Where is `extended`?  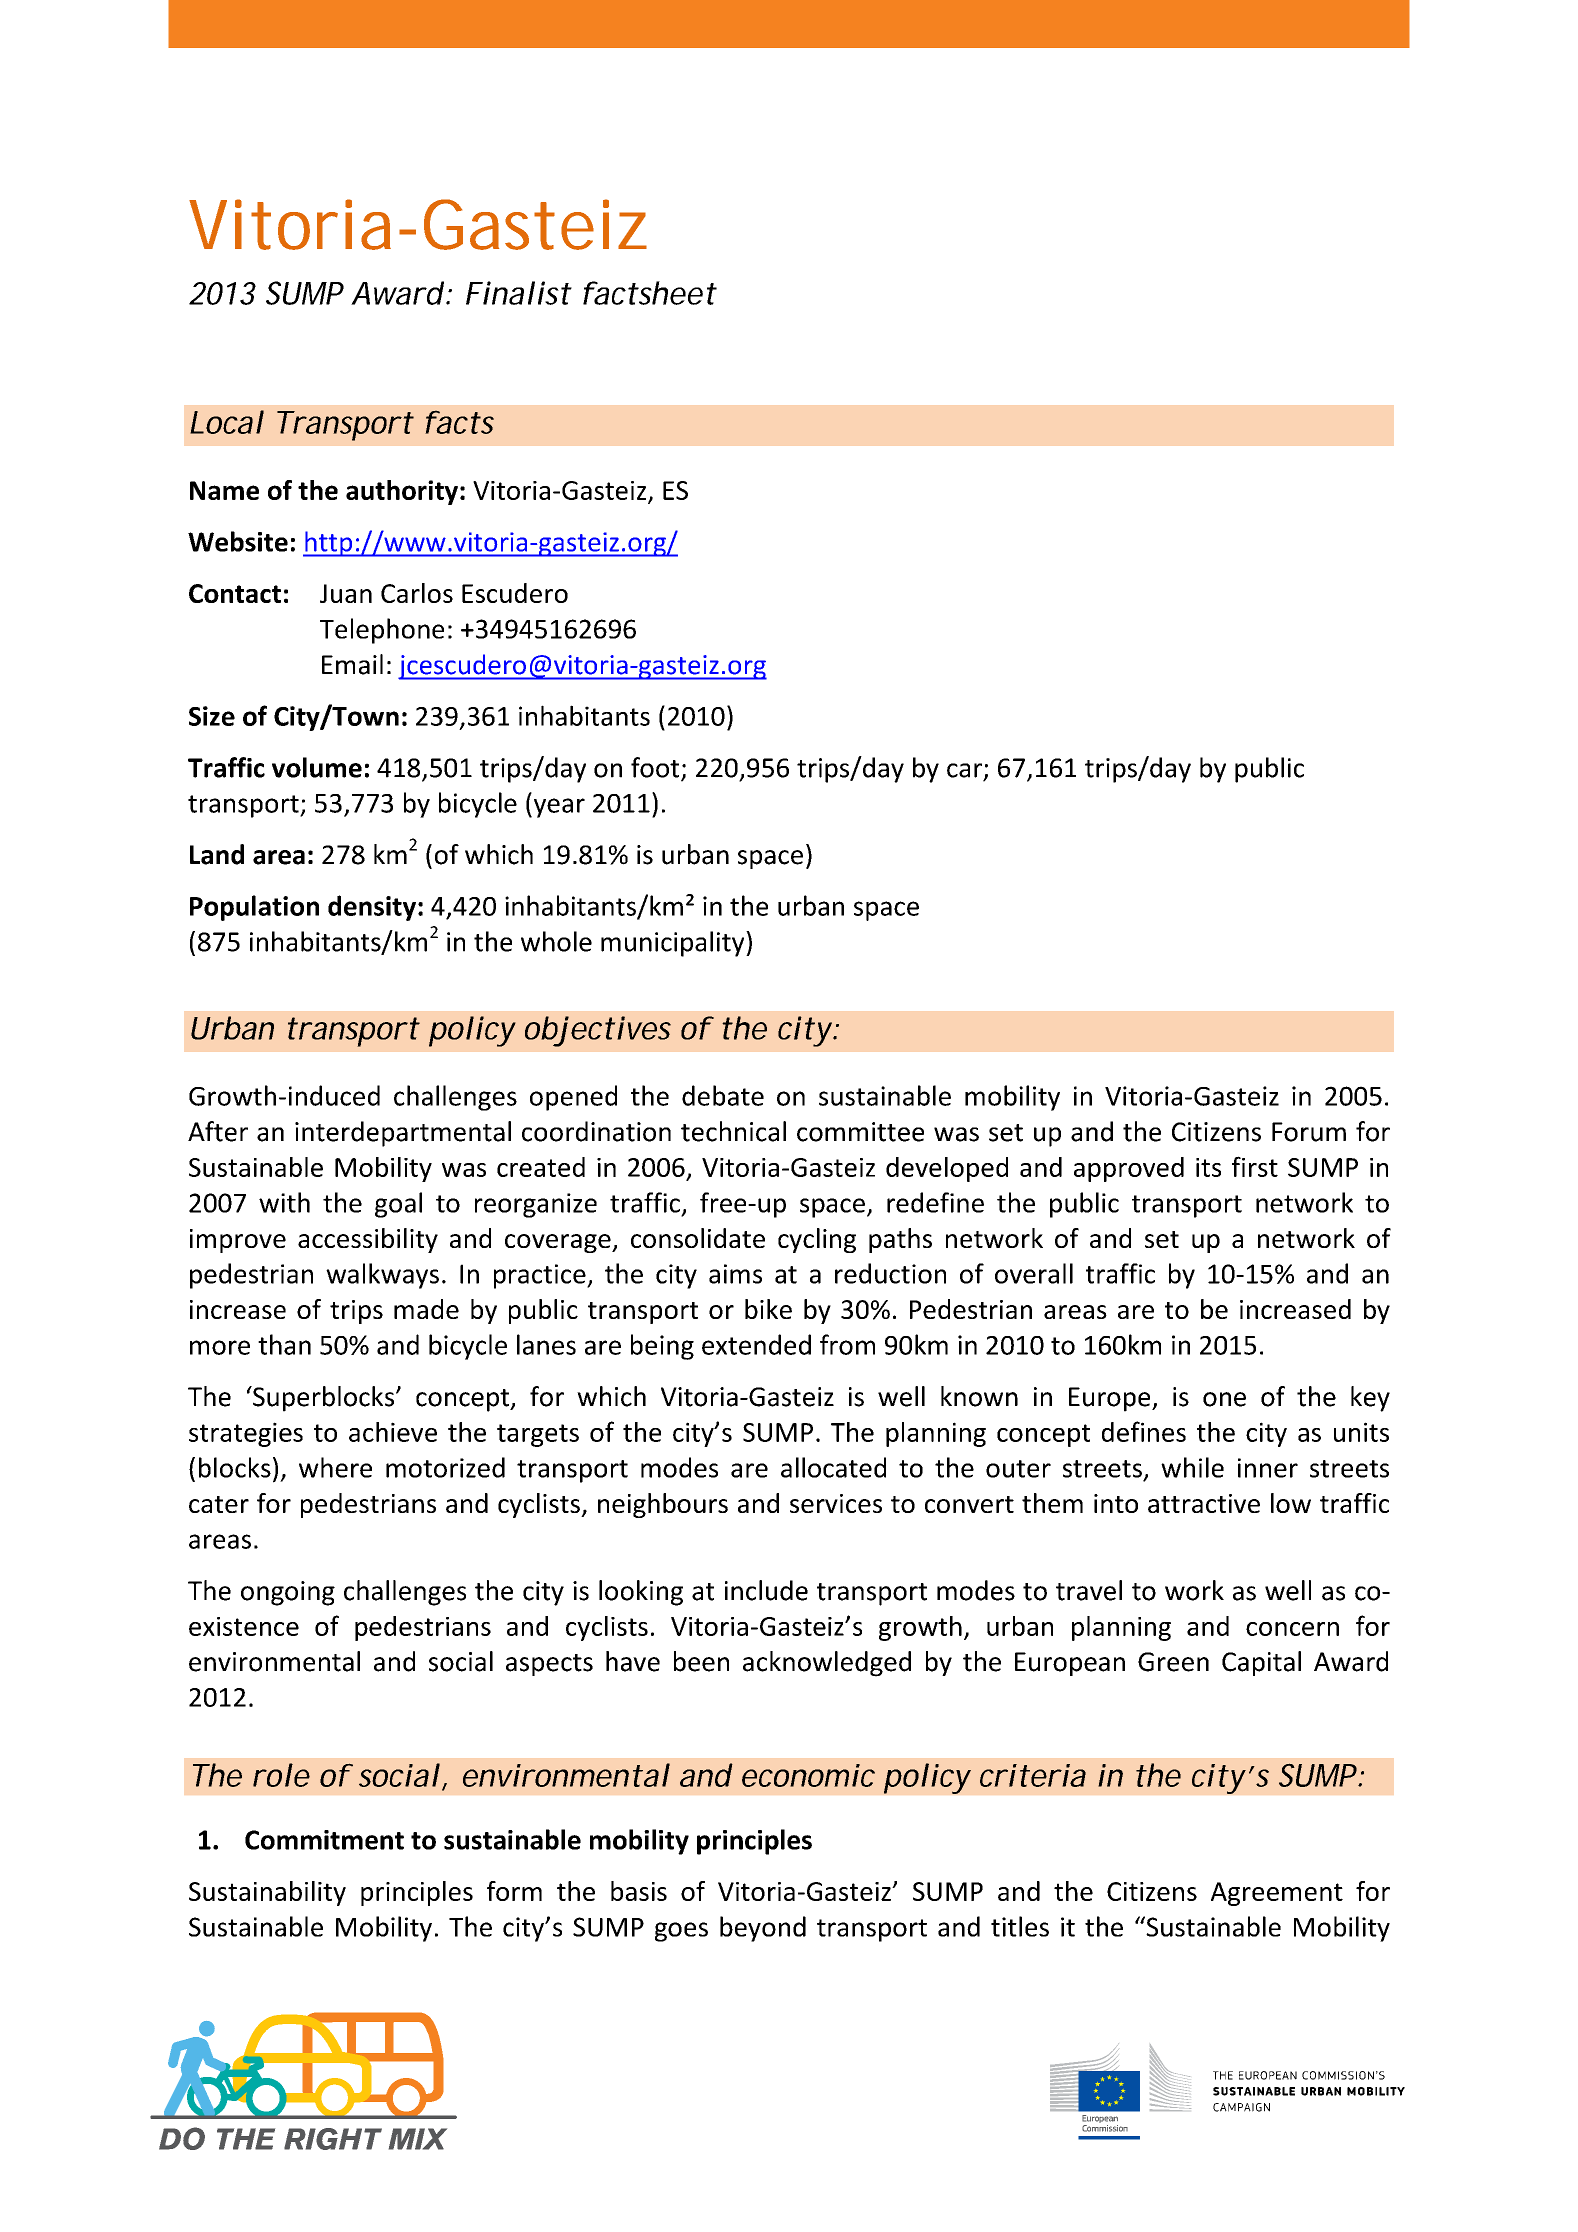 extended is located at coordinates (756, 1344).
